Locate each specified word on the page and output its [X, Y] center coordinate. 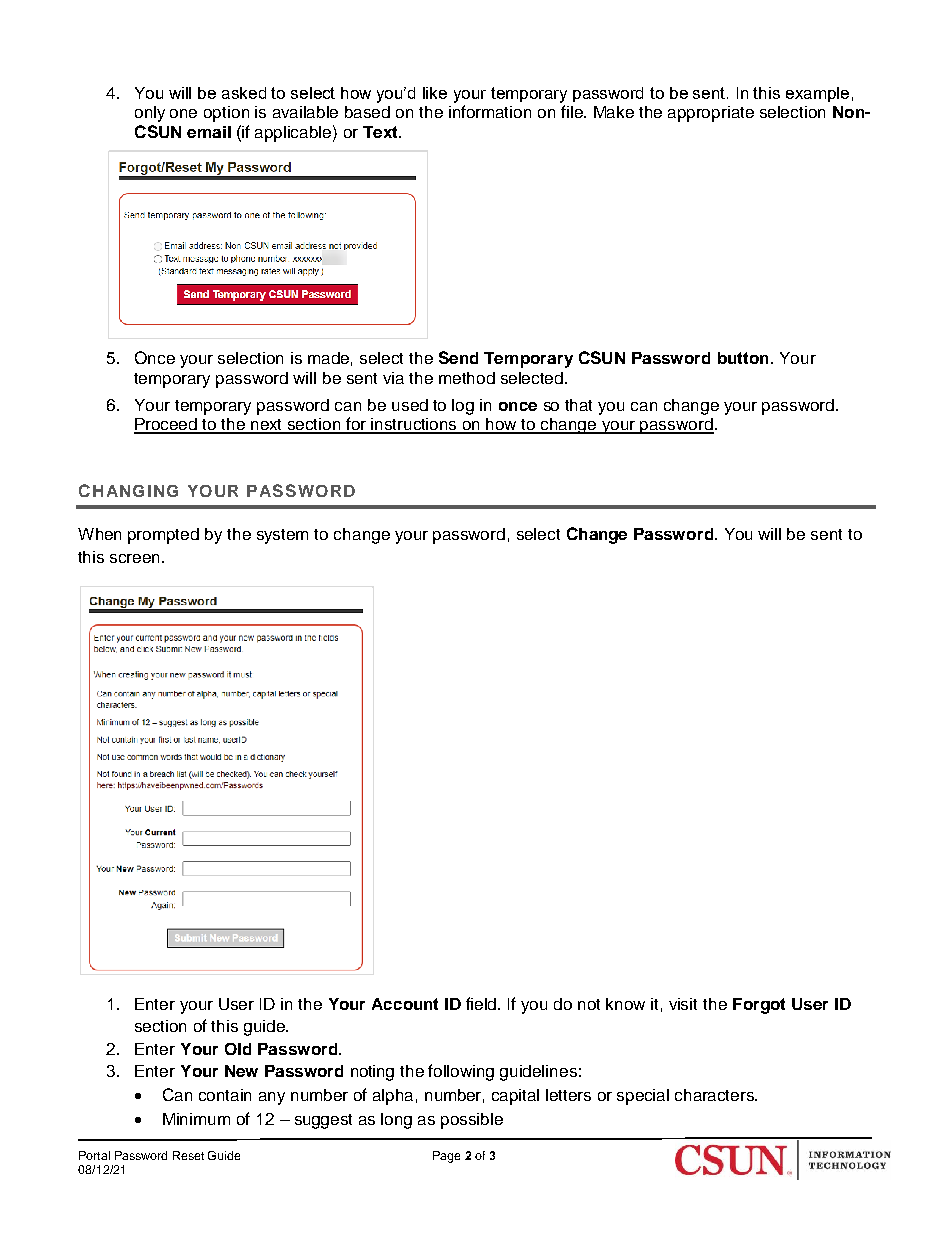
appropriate [711, 114]
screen [136, 558]
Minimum [196, 1119]
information [490, 111]
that [578, 405]
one [183, 113]
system [282, 536]
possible [472, 1121]
